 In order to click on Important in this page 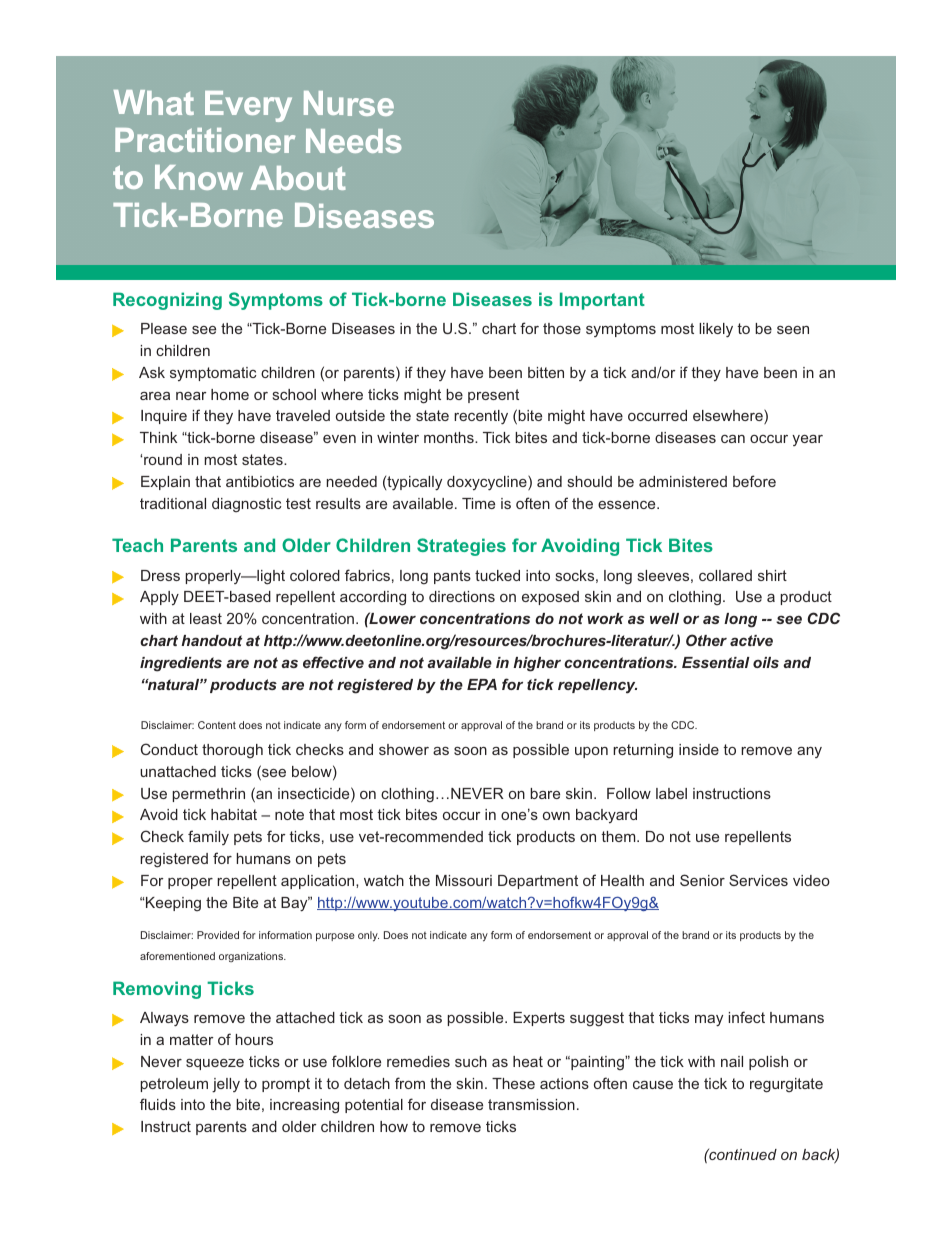, I will do `click(602, 301)`.
